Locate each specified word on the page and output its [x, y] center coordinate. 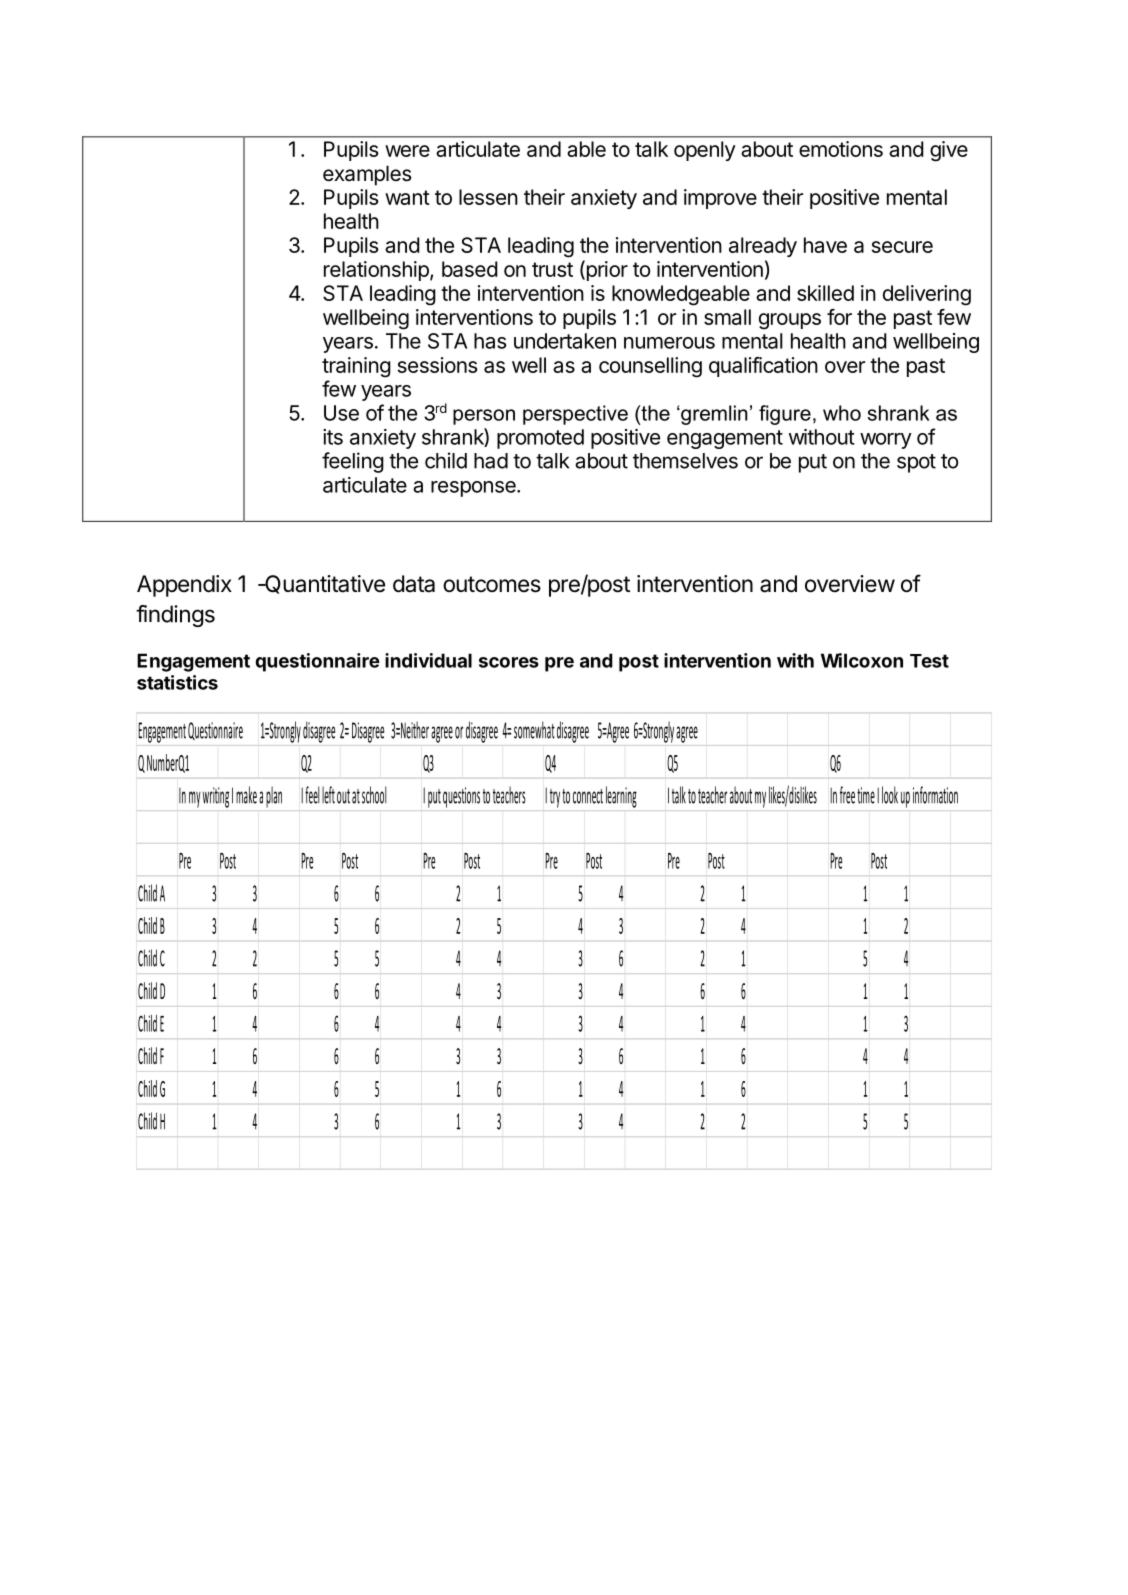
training [356, 367]
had [491, 461]
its [333, 437]
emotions [841, 149]
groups [790, 321]
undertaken [565, 341]
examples [367, 175]
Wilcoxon [862, 660]
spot [916, 463]
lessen [488, 197]
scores [509, 662]
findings [175, 616]
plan [274, 797]
